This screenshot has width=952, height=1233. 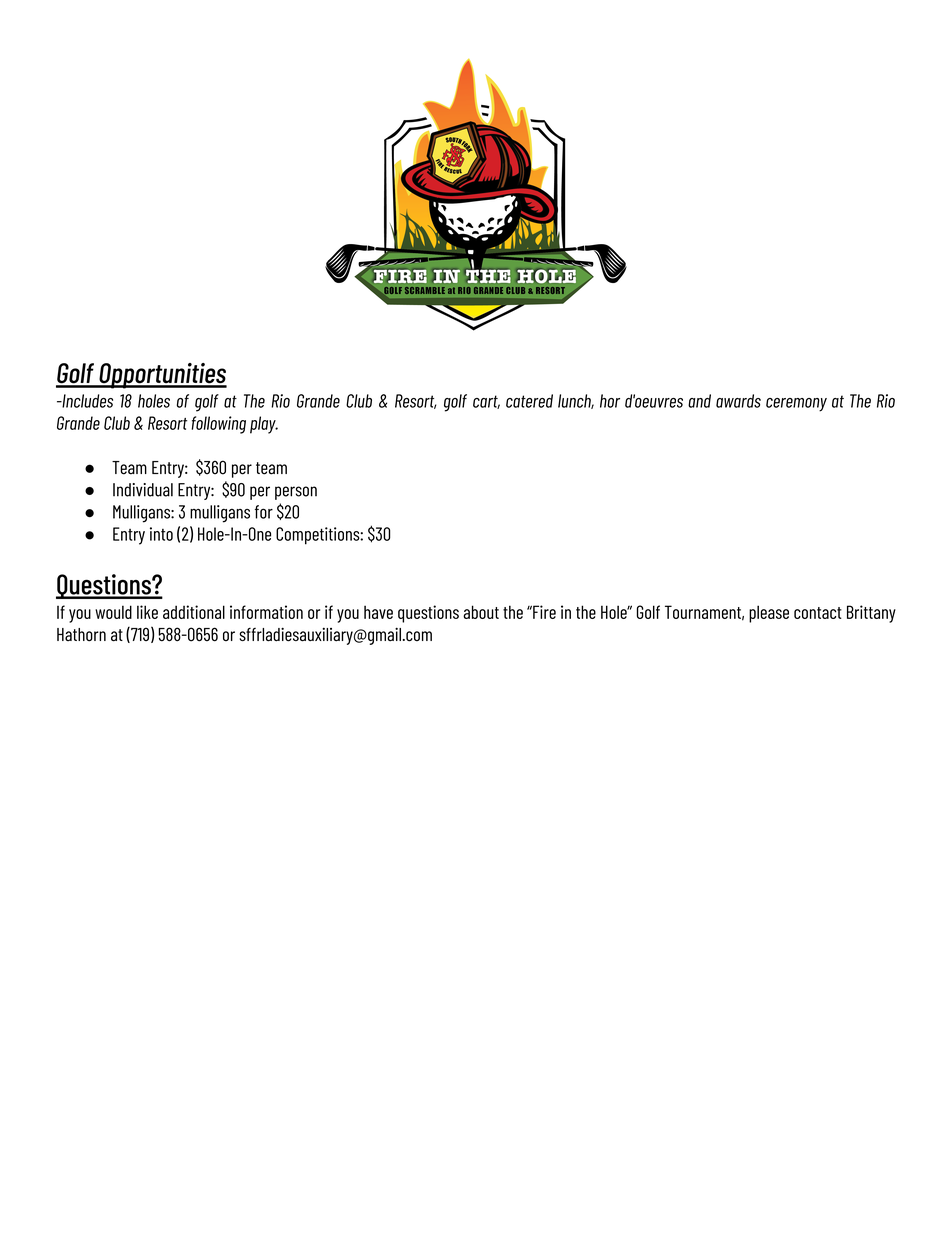 I want to click on into, so click(x=161, y=534).
